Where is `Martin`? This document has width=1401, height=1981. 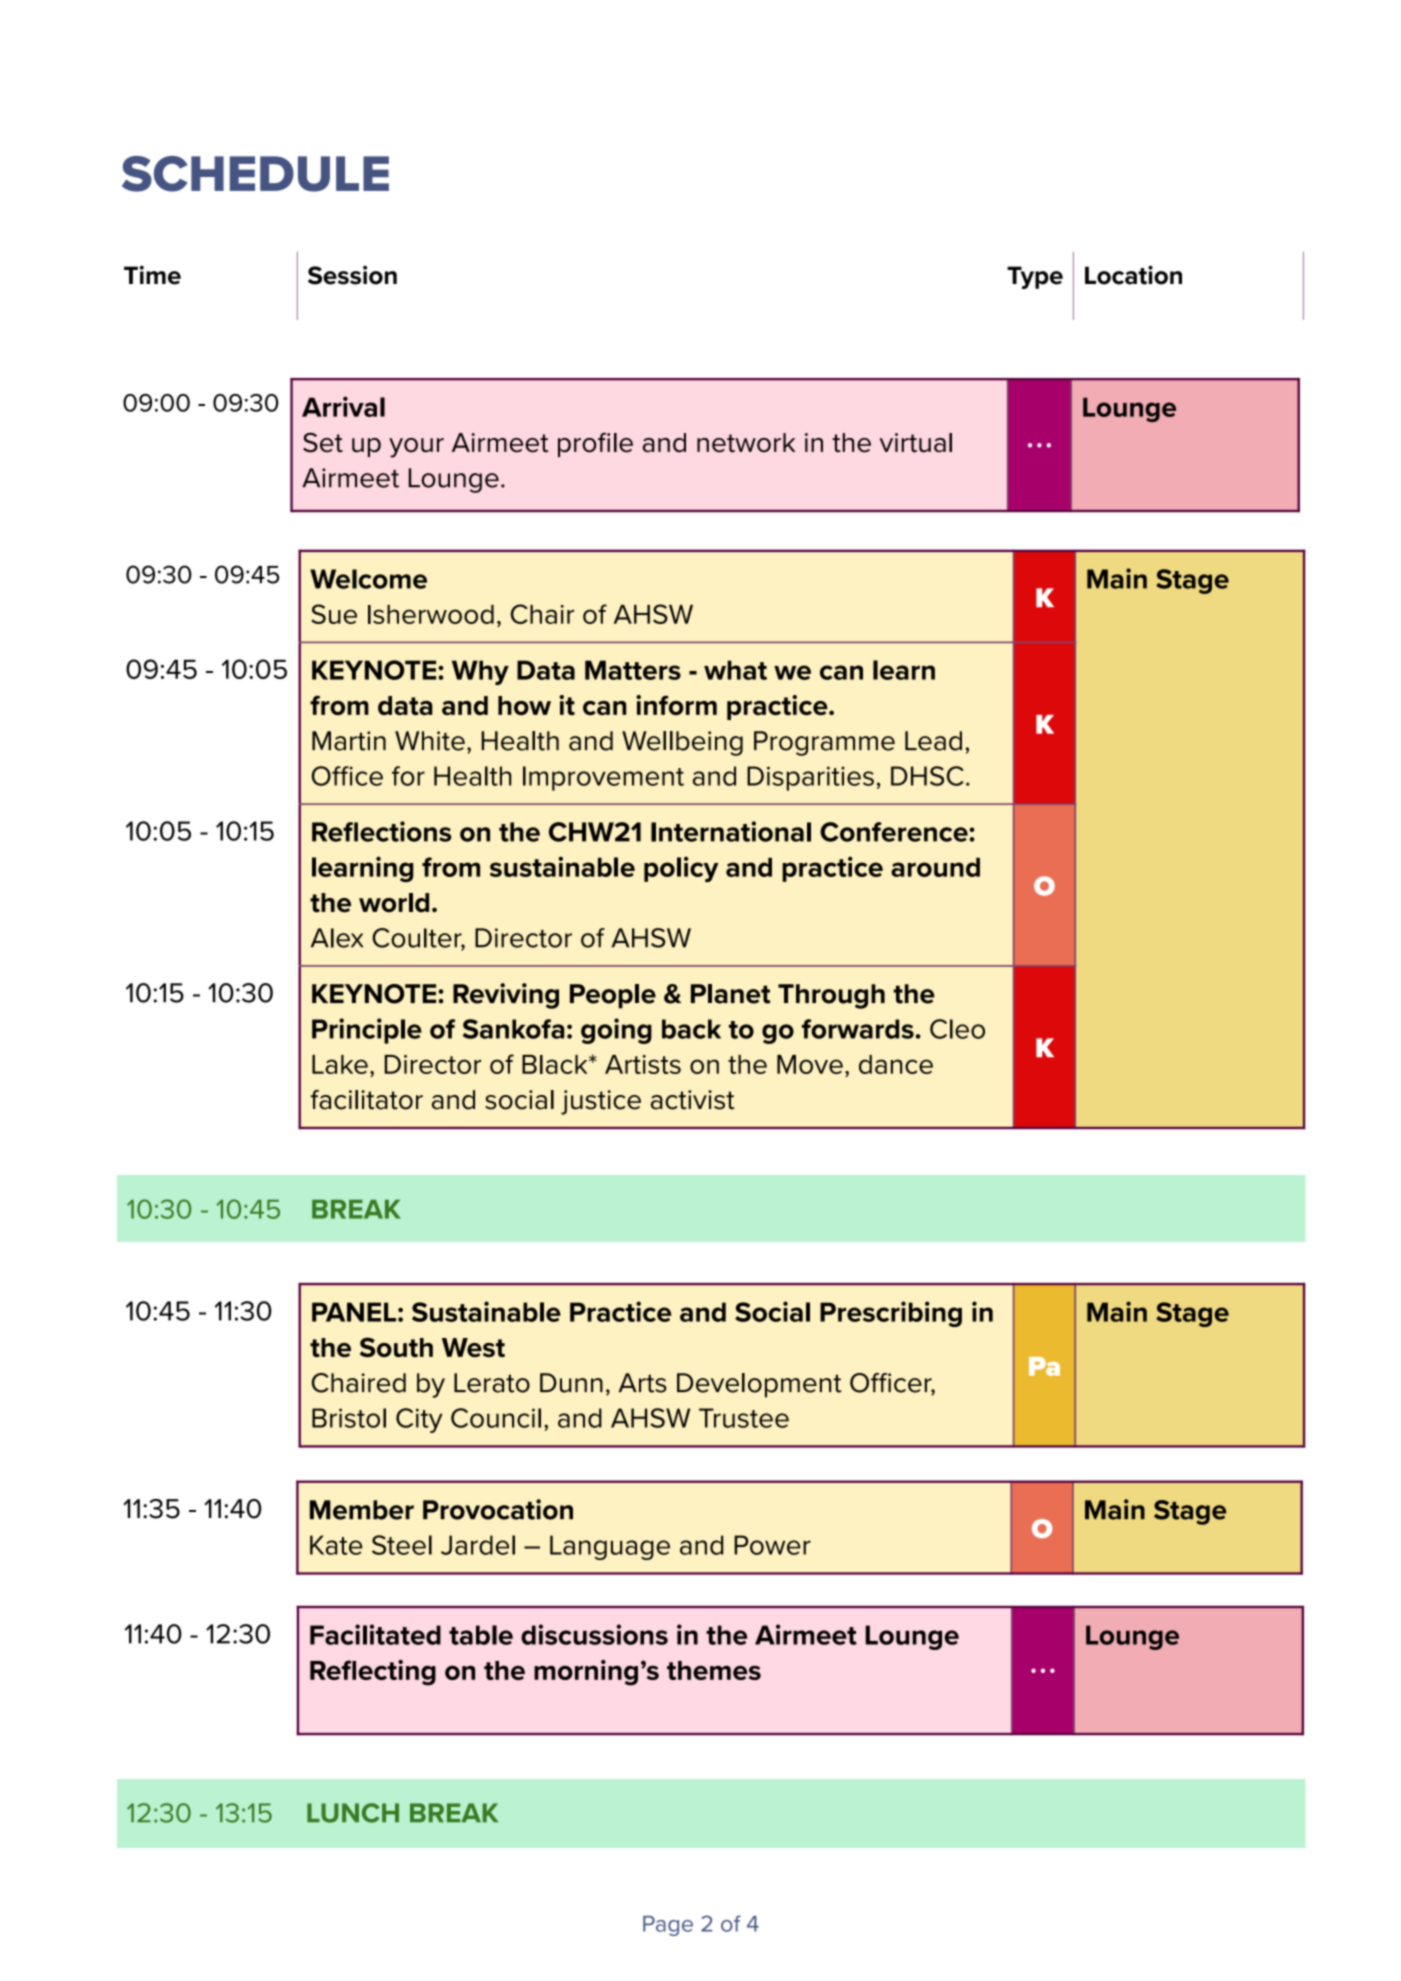
Martin is located at coordinates (349, 741).
